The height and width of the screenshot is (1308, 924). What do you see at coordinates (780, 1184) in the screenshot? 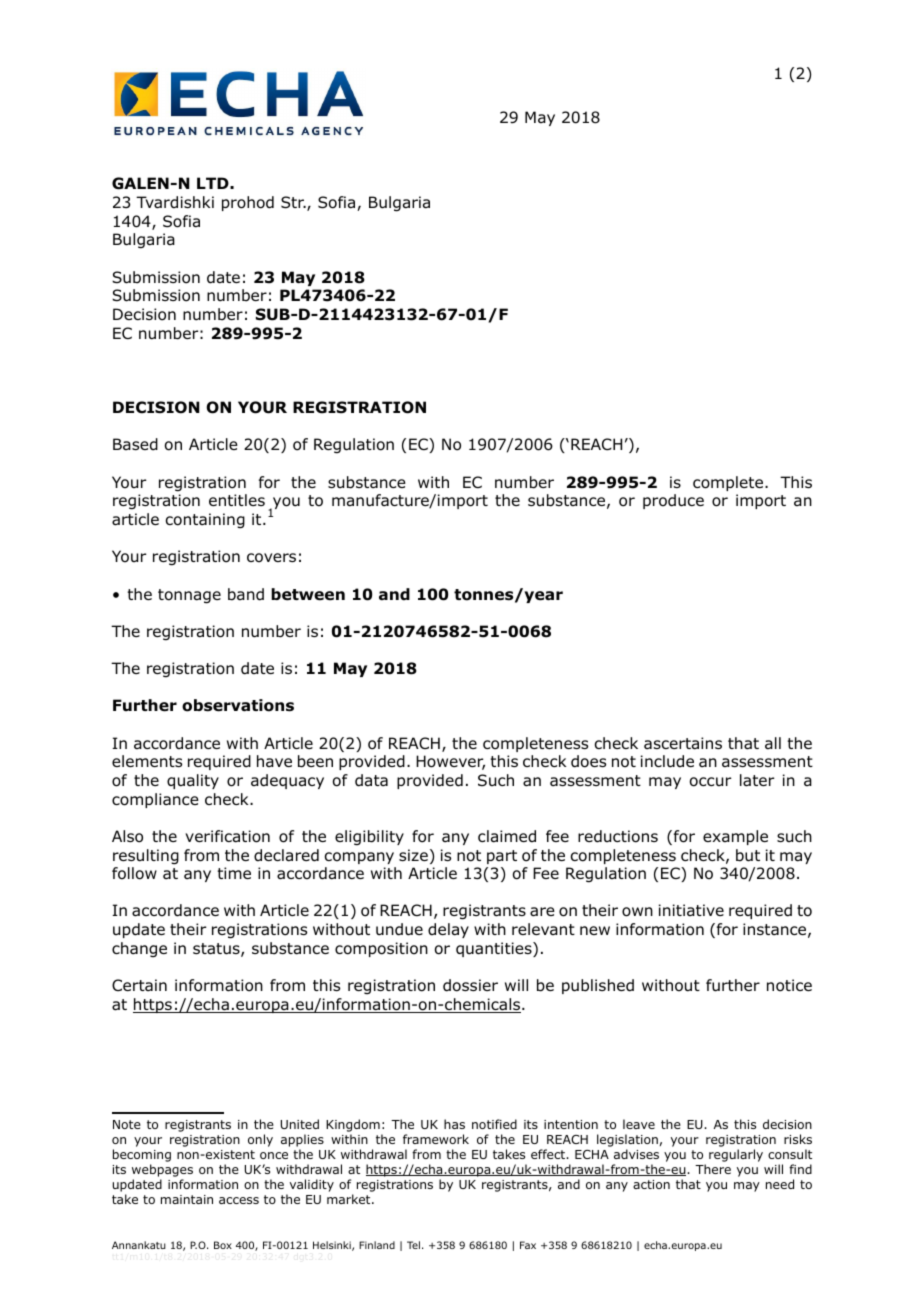
I see `need` at bounding box center [780, 1184].
